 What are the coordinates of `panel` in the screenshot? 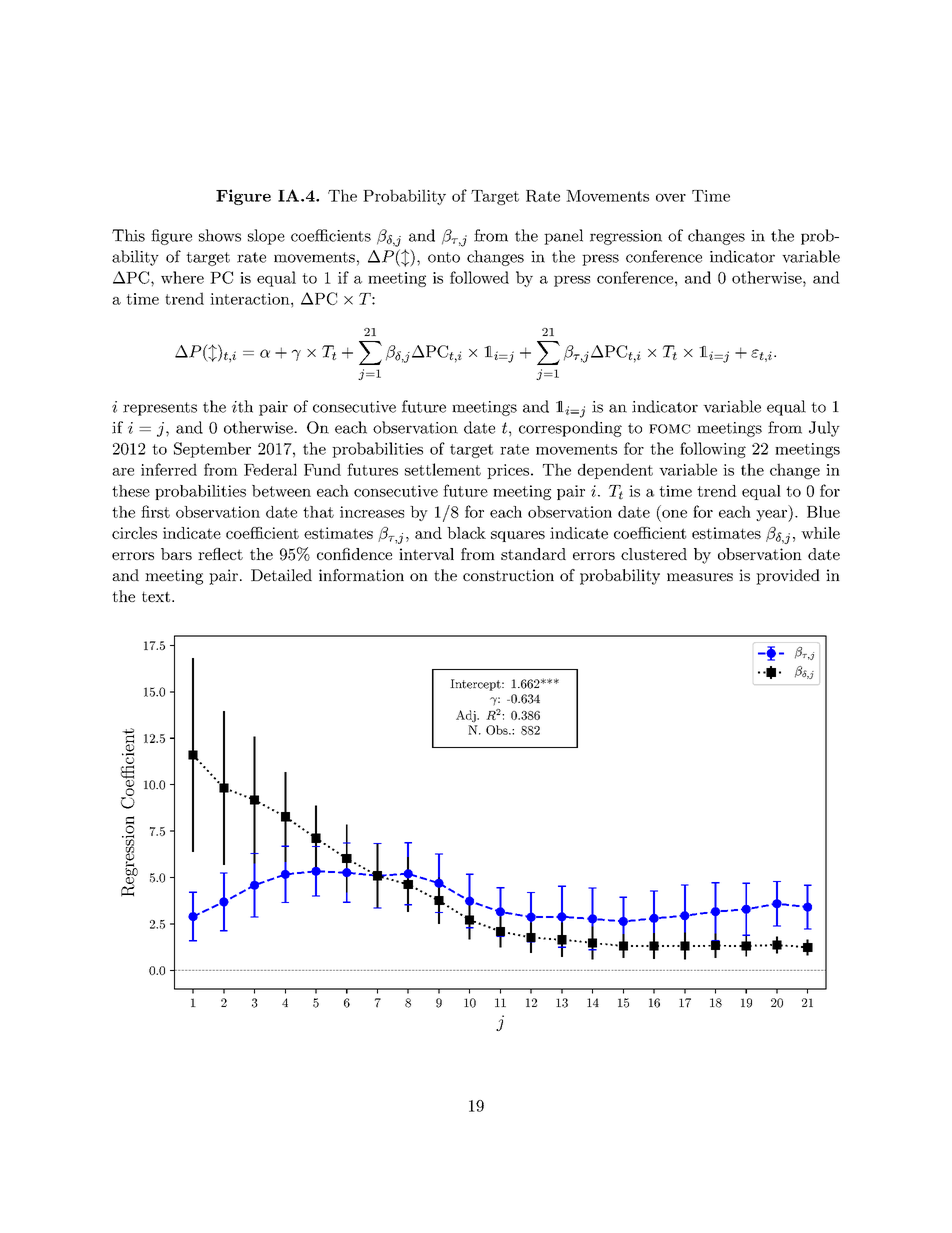 It's located at (563, 237).
